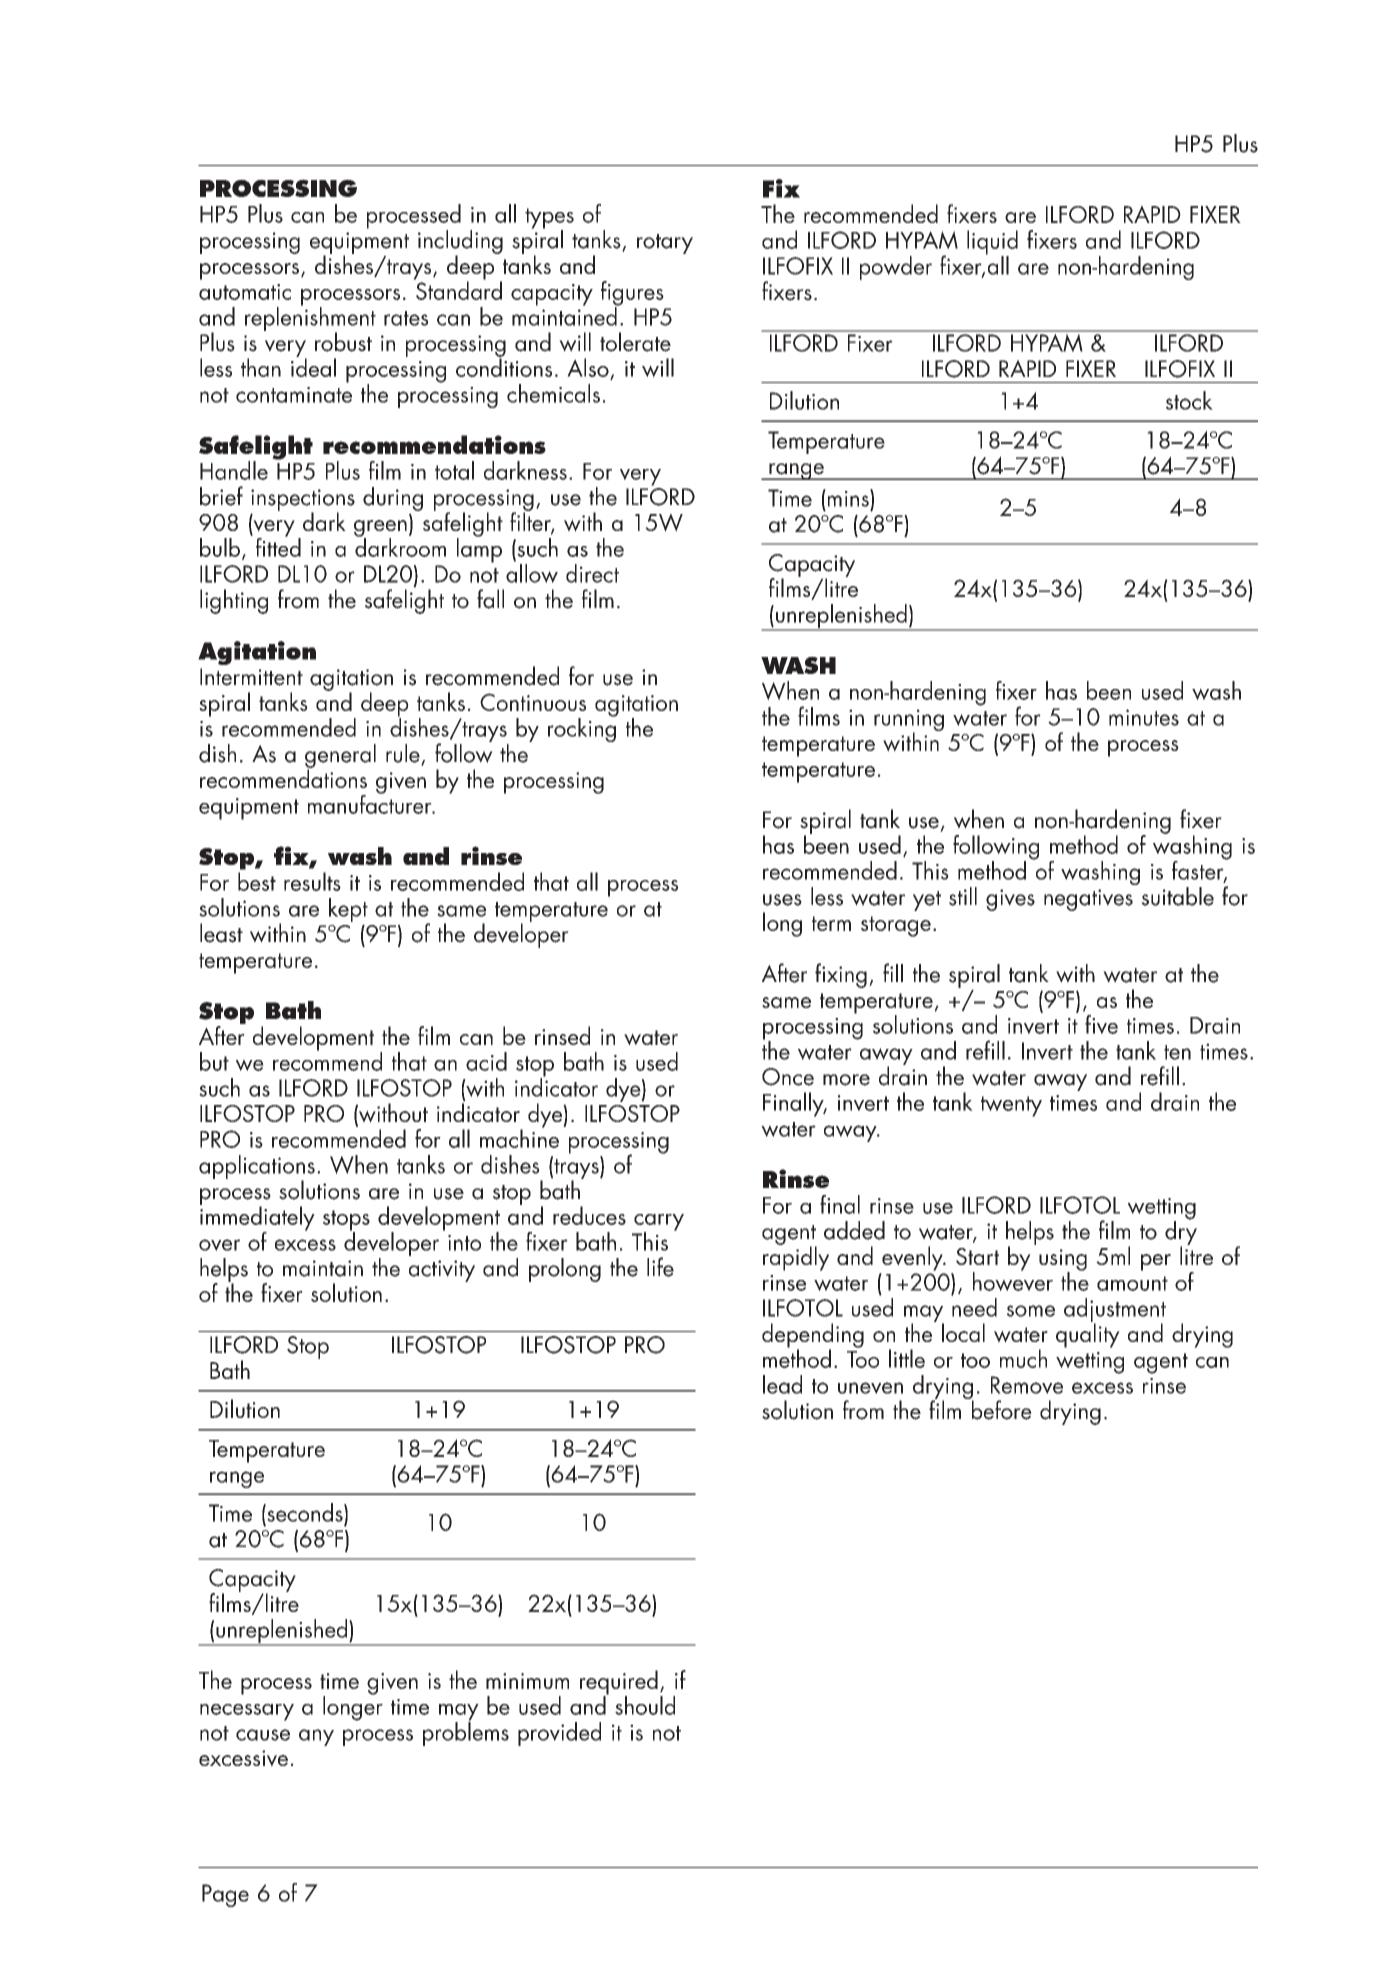  I want to click on Page, so click(225, 1895).
